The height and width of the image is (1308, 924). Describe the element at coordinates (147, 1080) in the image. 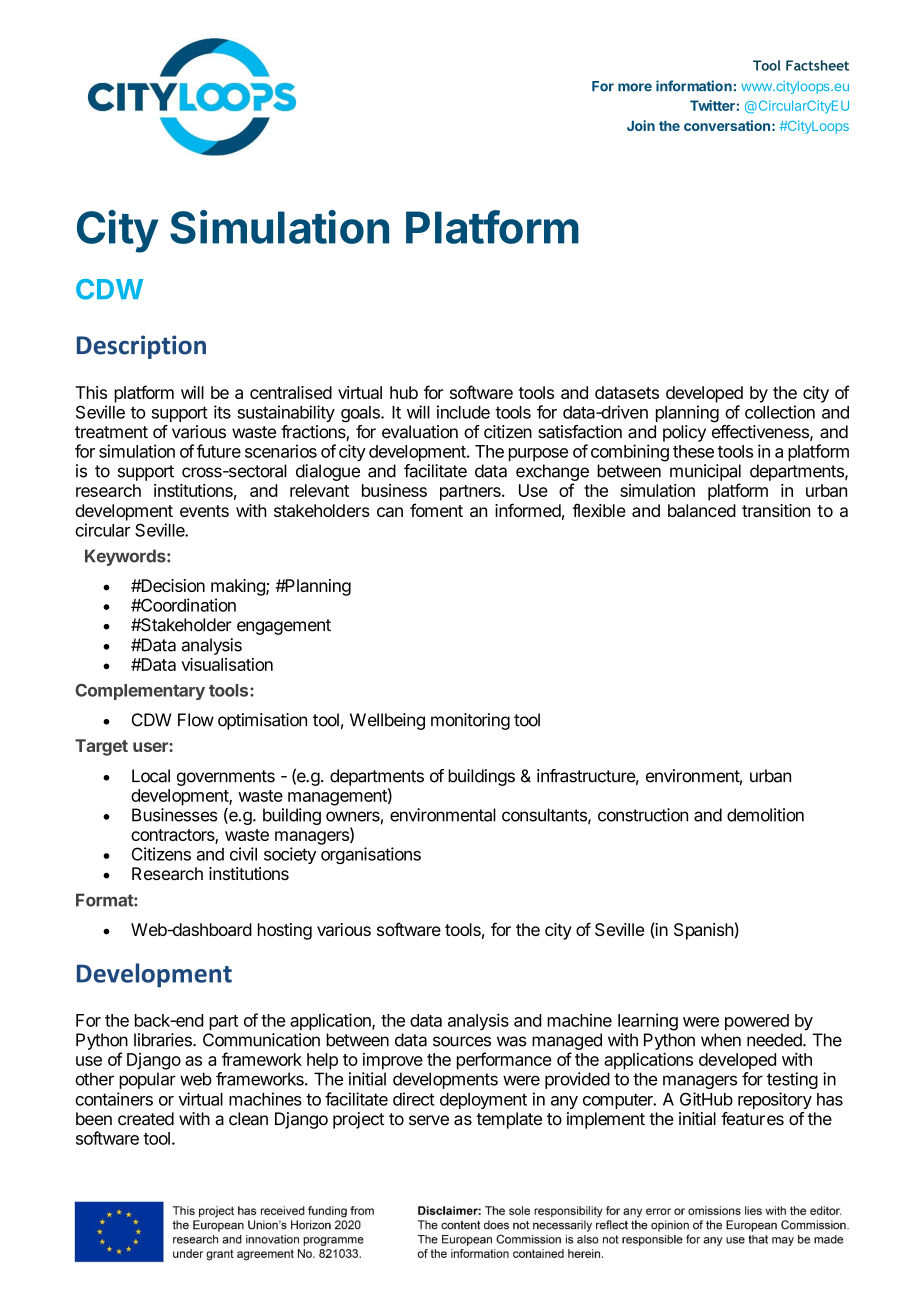

I see `popular` at that location.
